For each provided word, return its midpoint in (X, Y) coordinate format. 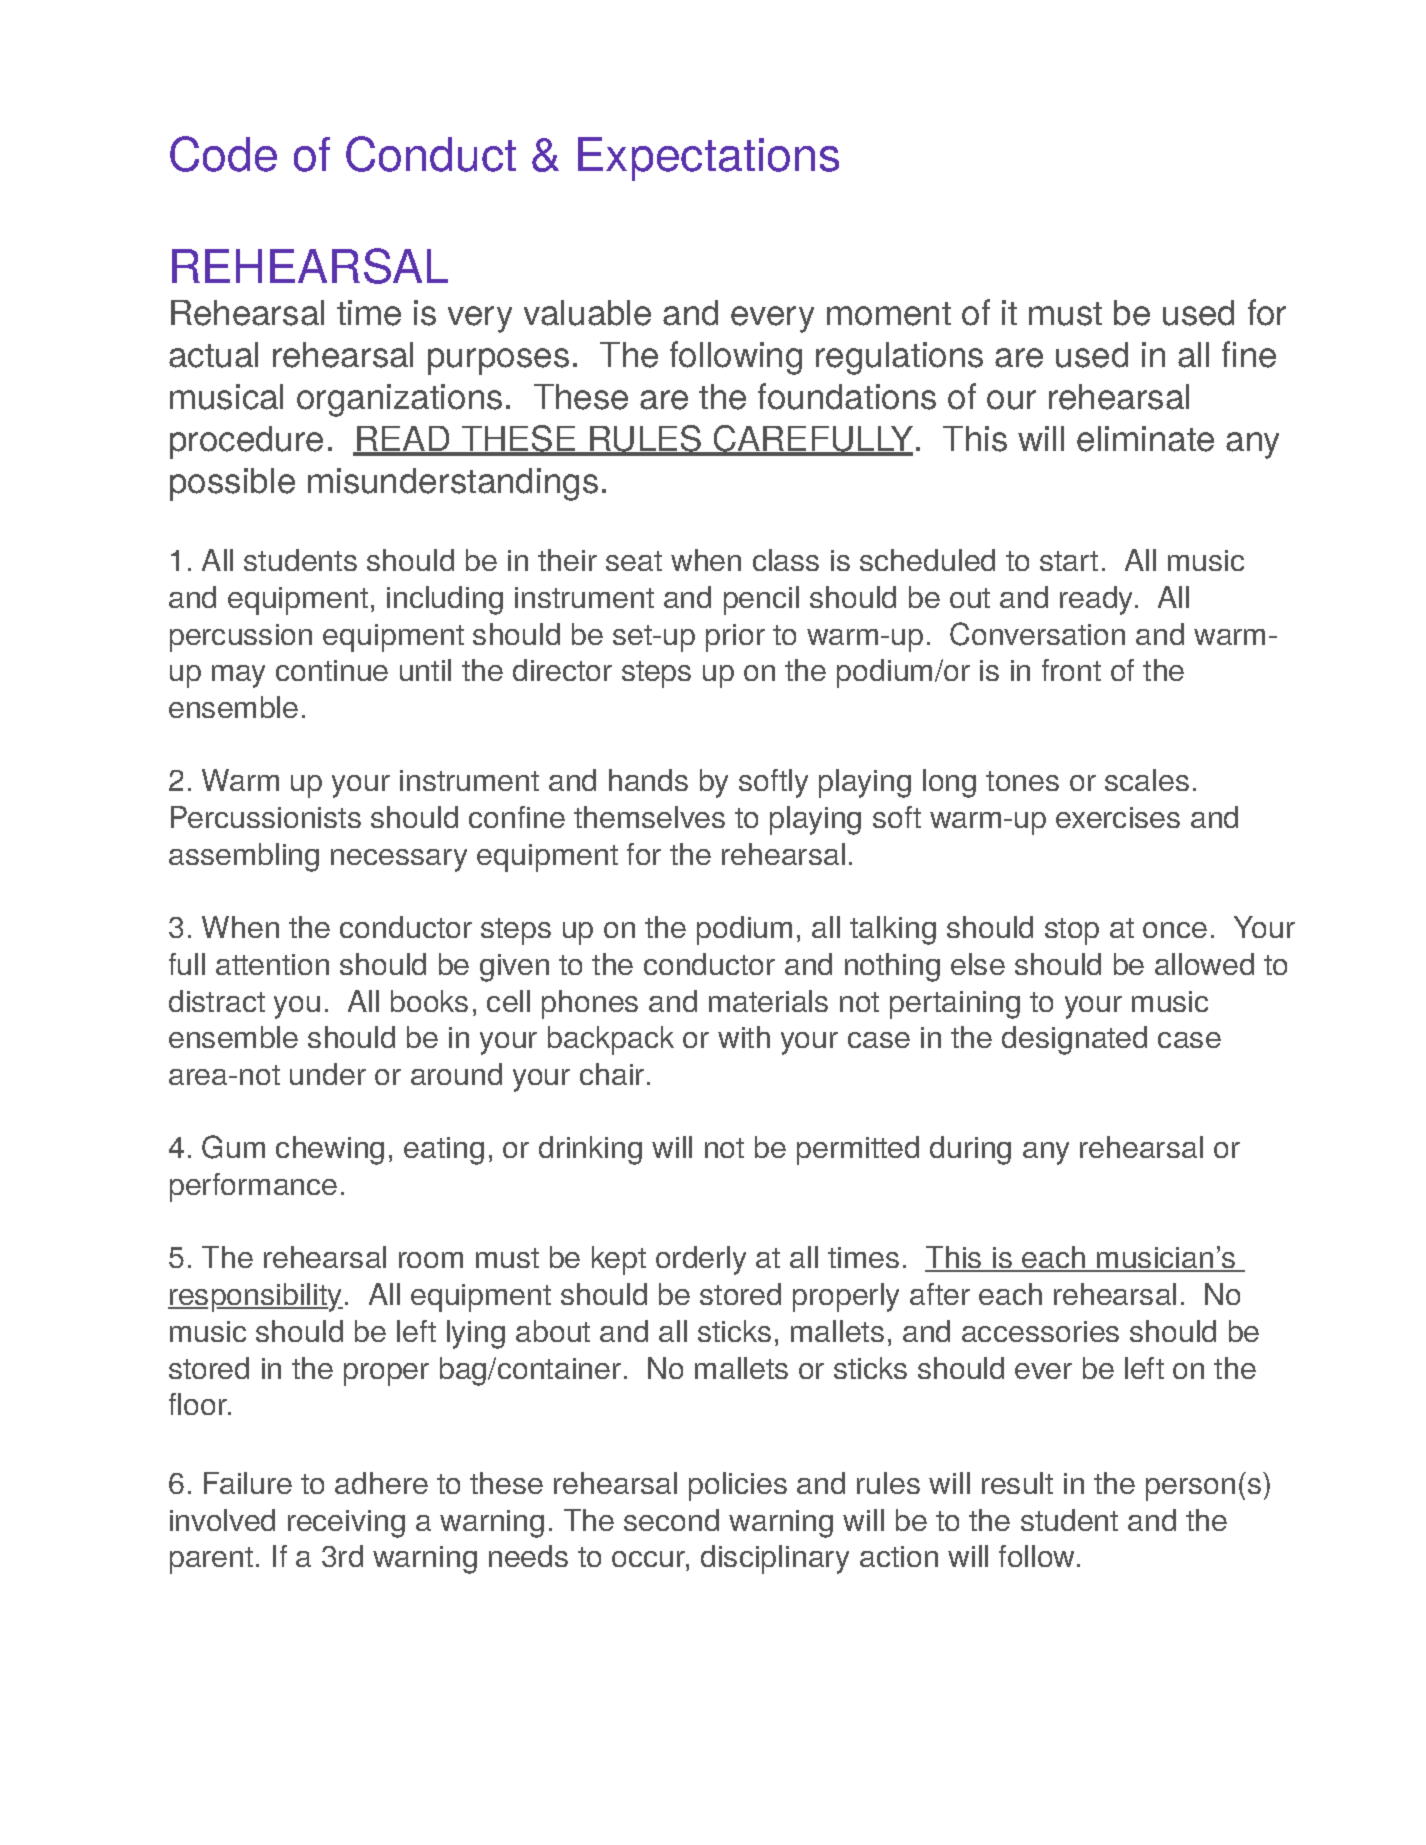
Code (223, 154)
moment (889, 314)
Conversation (1037, 634)
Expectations (708, 159)
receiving (346, 1524)
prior (735, 638)
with (744, 1037)
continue (332, 670)
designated (1074, 1040)
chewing (330, 1150)
